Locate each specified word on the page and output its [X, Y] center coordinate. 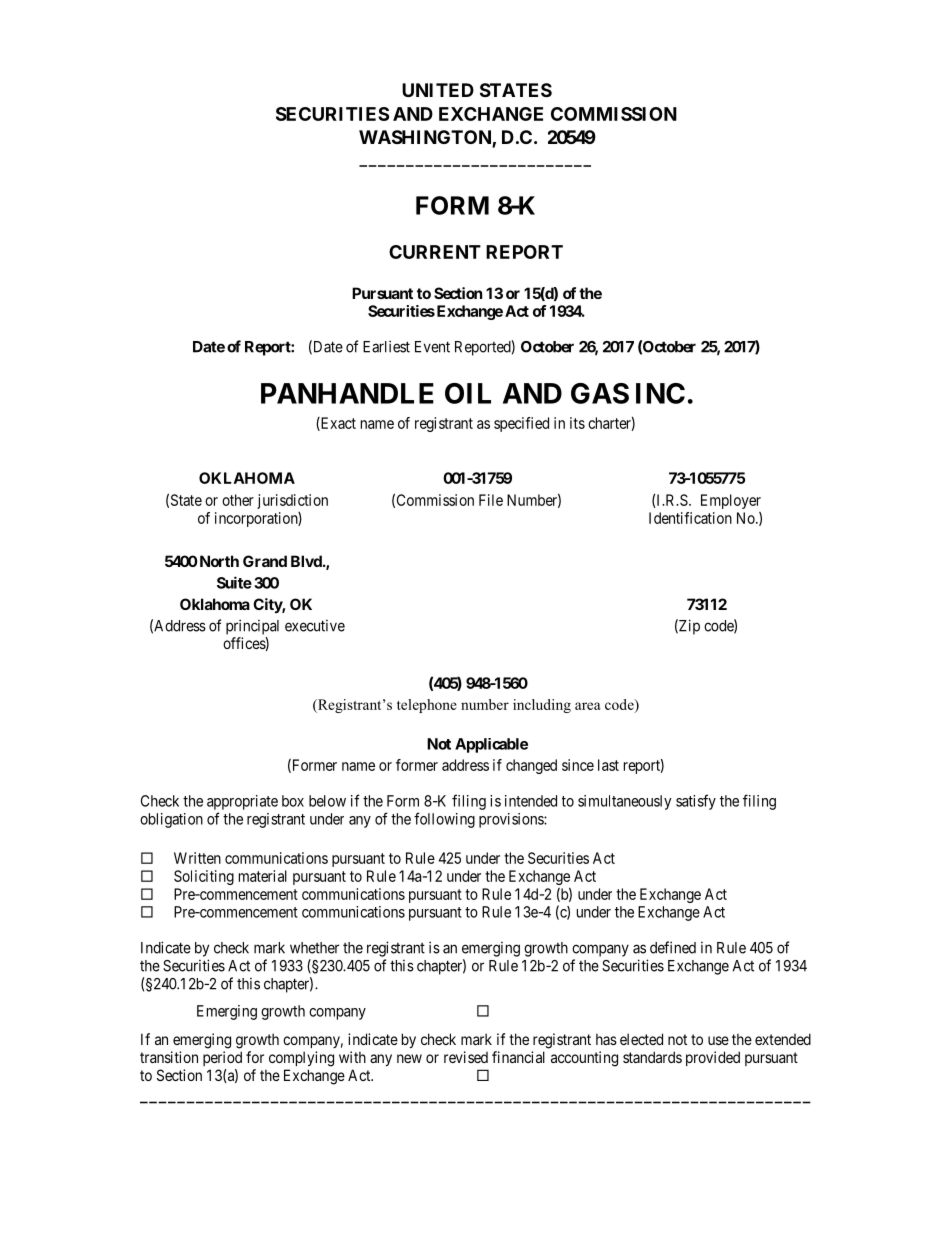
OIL [468, 393]
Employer [731, 501]
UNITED [438, 90]
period [222, 1058]
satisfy [696, 802]
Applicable [491, 745]
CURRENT [435, 252]
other [238, 500]
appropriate [242, 802]
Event [432, 347]
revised [466, 1057]
